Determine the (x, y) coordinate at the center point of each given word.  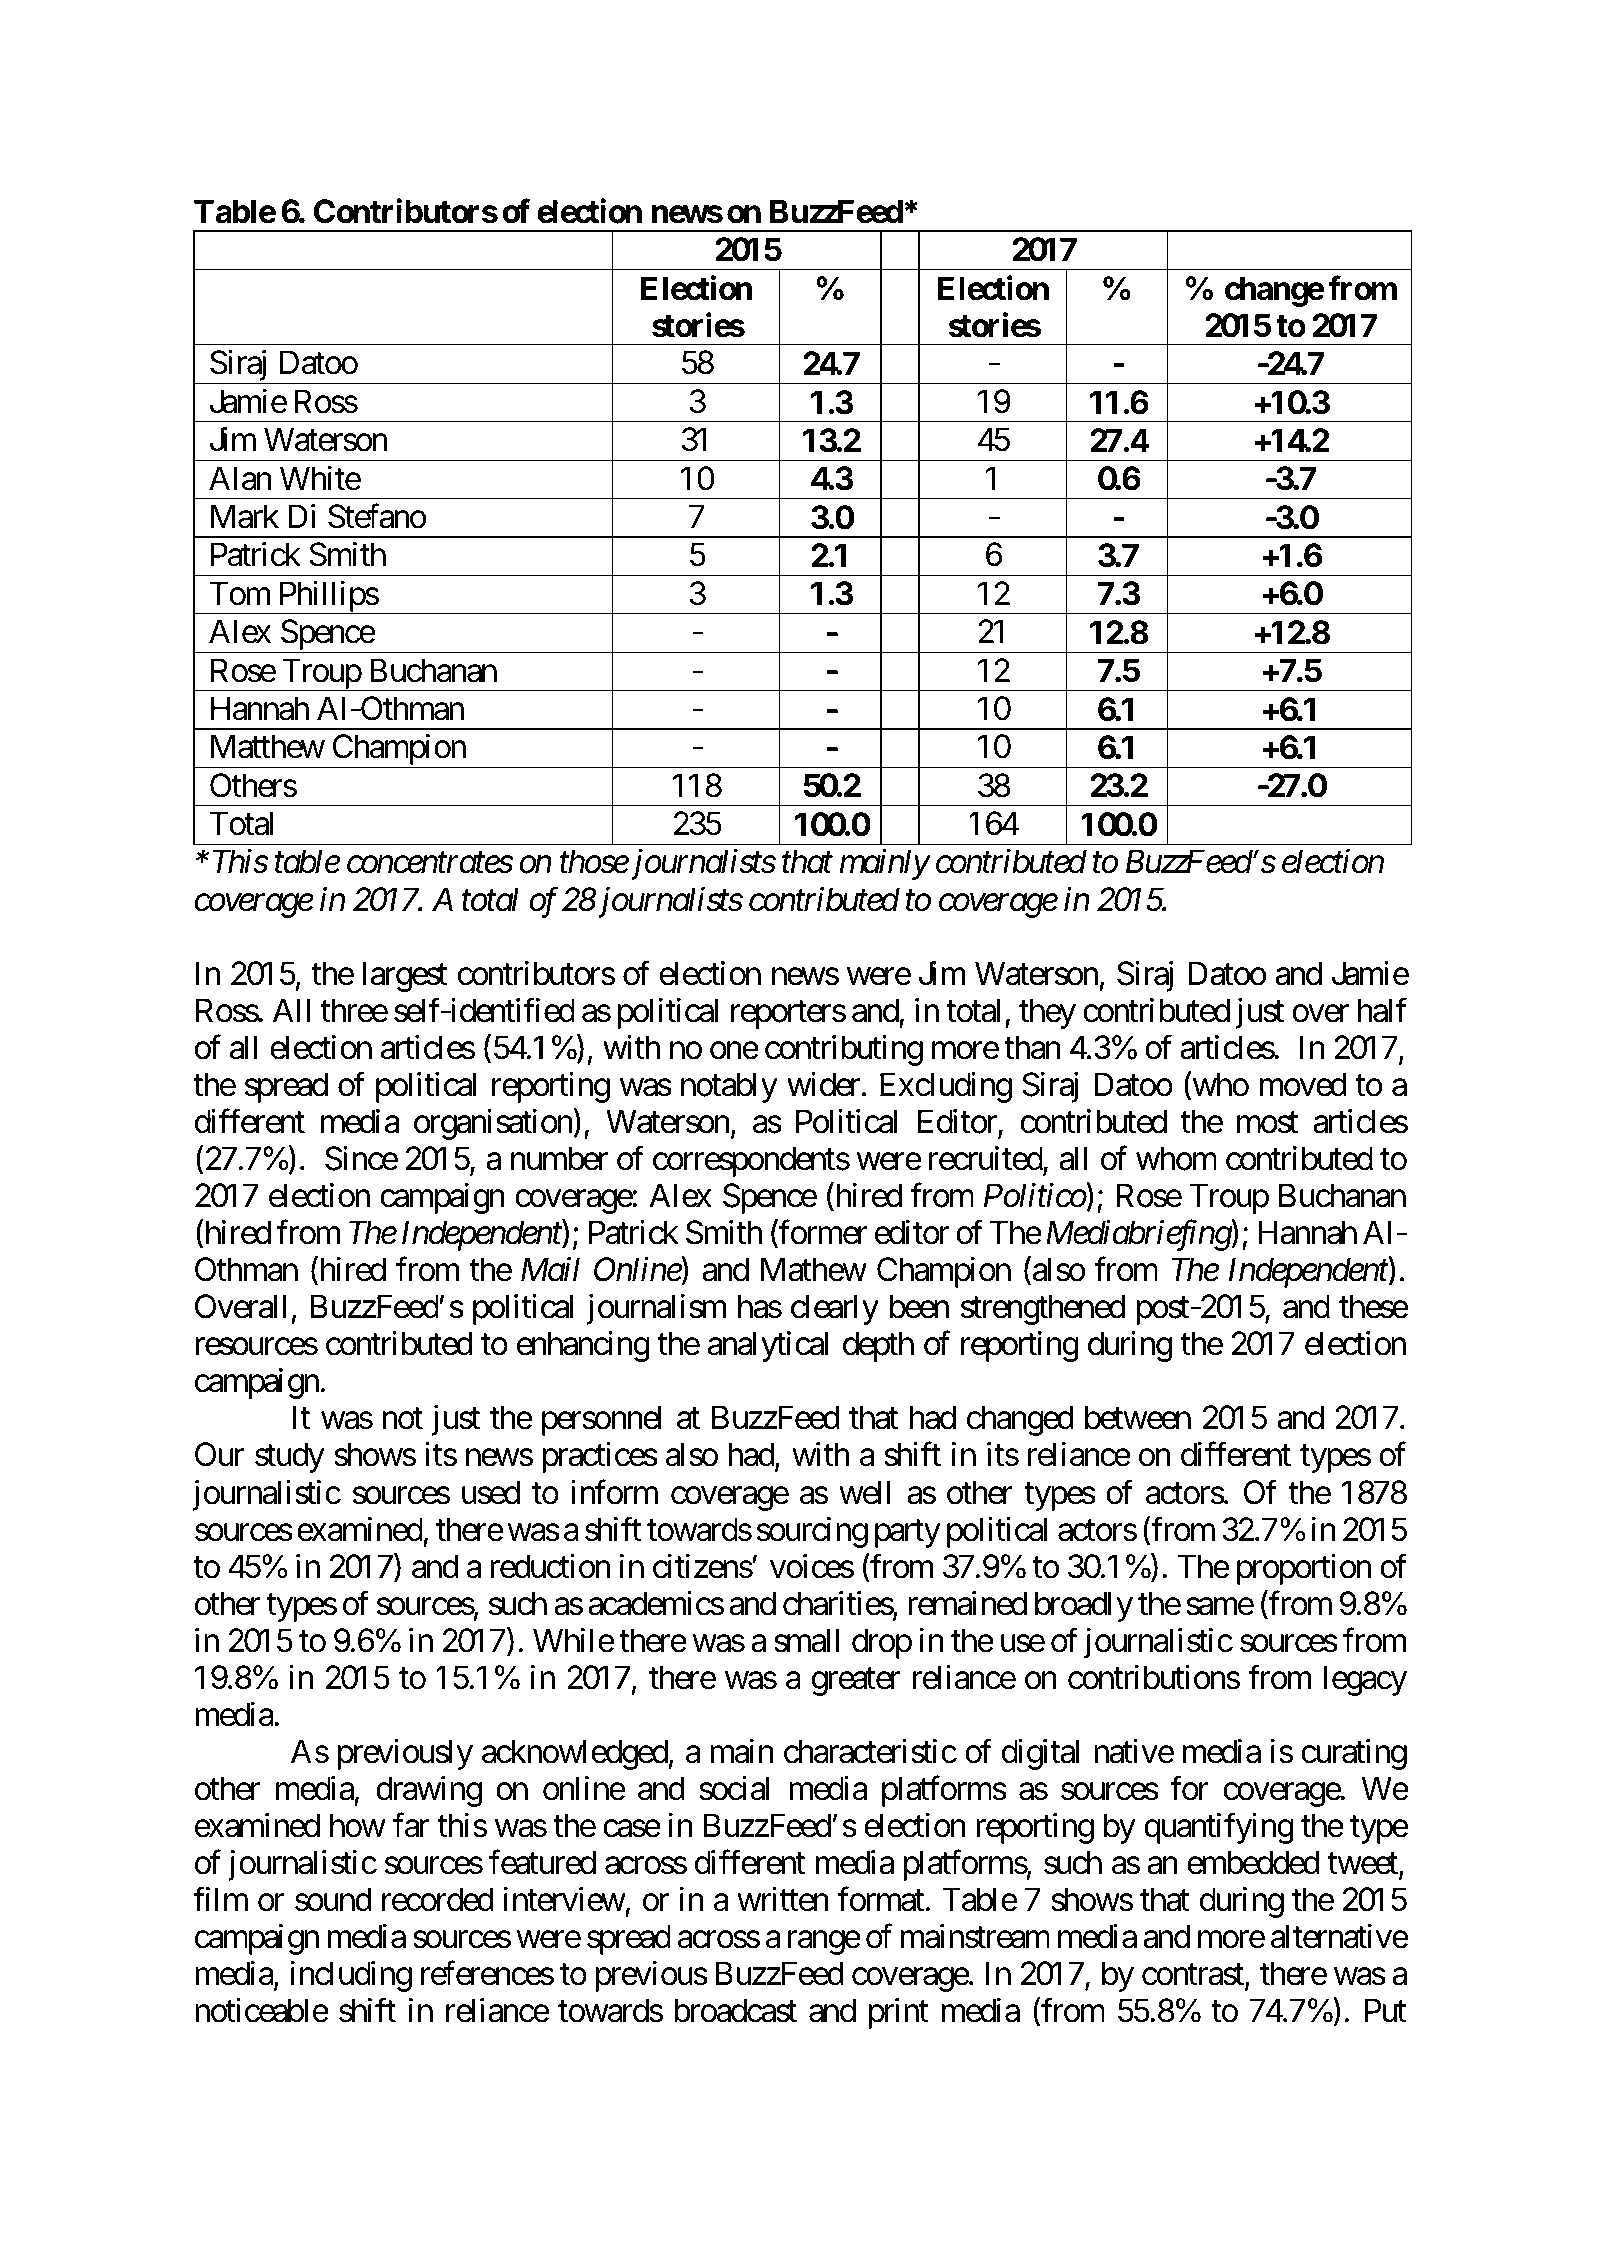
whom (1176, 1158)
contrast (1194, 1977)
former (822, 1233)
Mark (245, 516)
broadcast (735, 2010)
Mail (550, 1269)
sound (333, 1899)
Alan (240, 478)
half (1383, 1010)
